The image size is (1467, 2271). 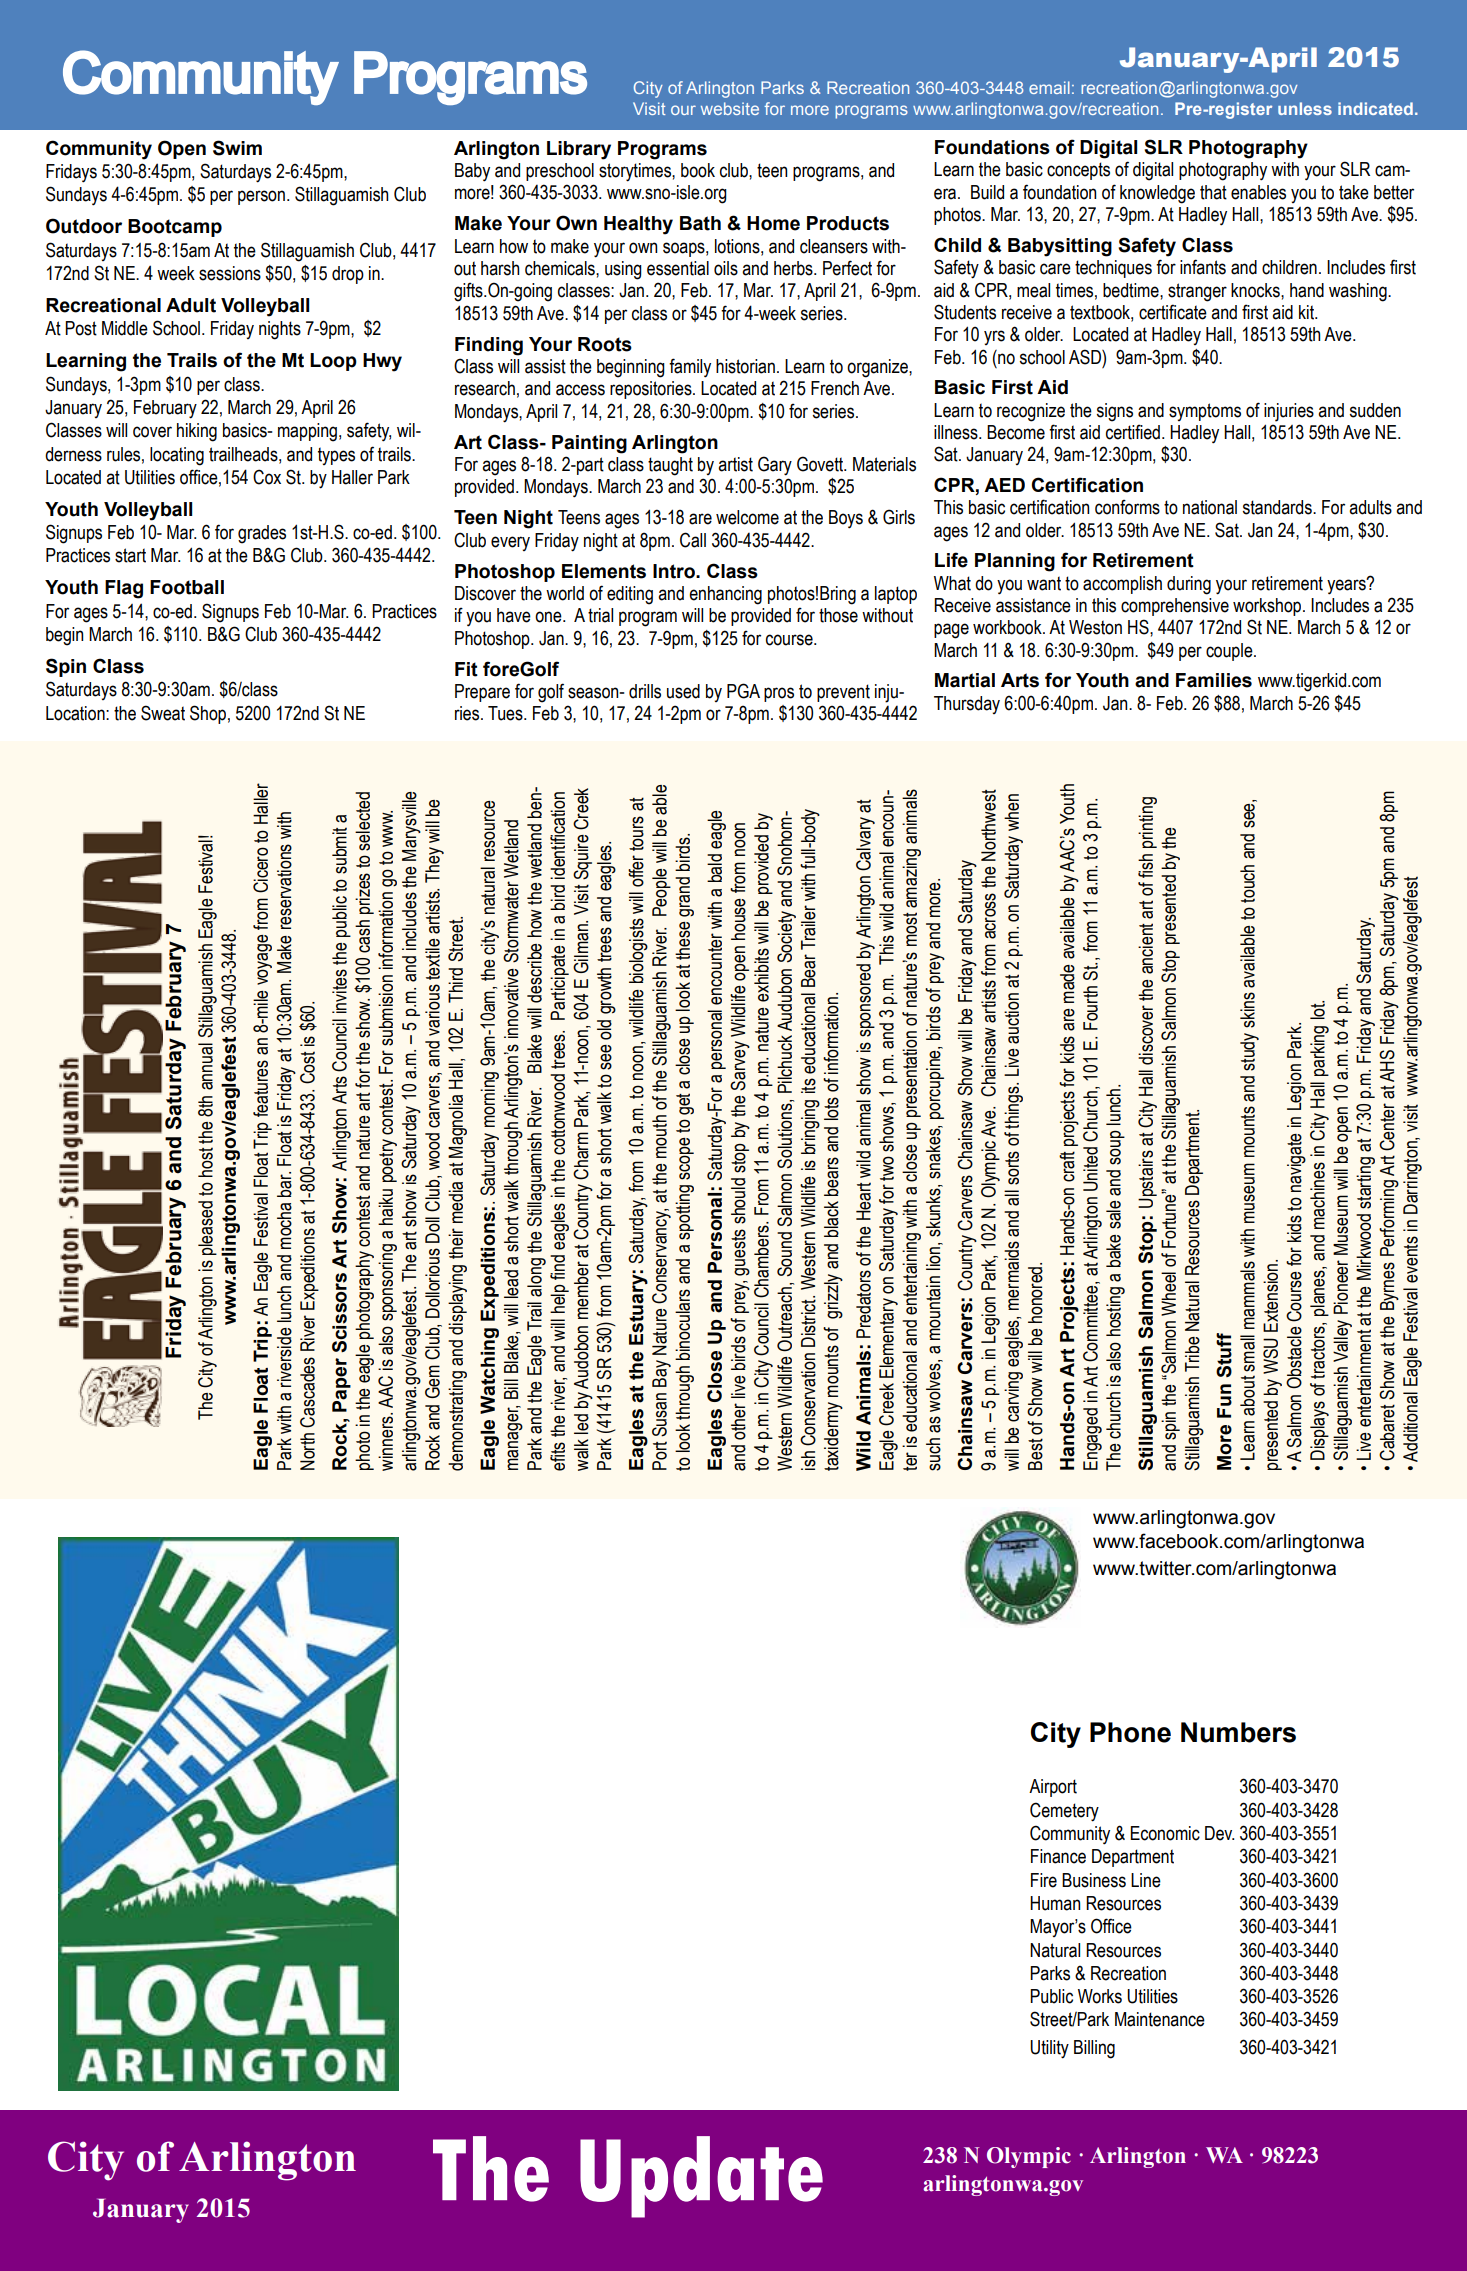 I want to click on Families, so click(x=1214, y=680).
